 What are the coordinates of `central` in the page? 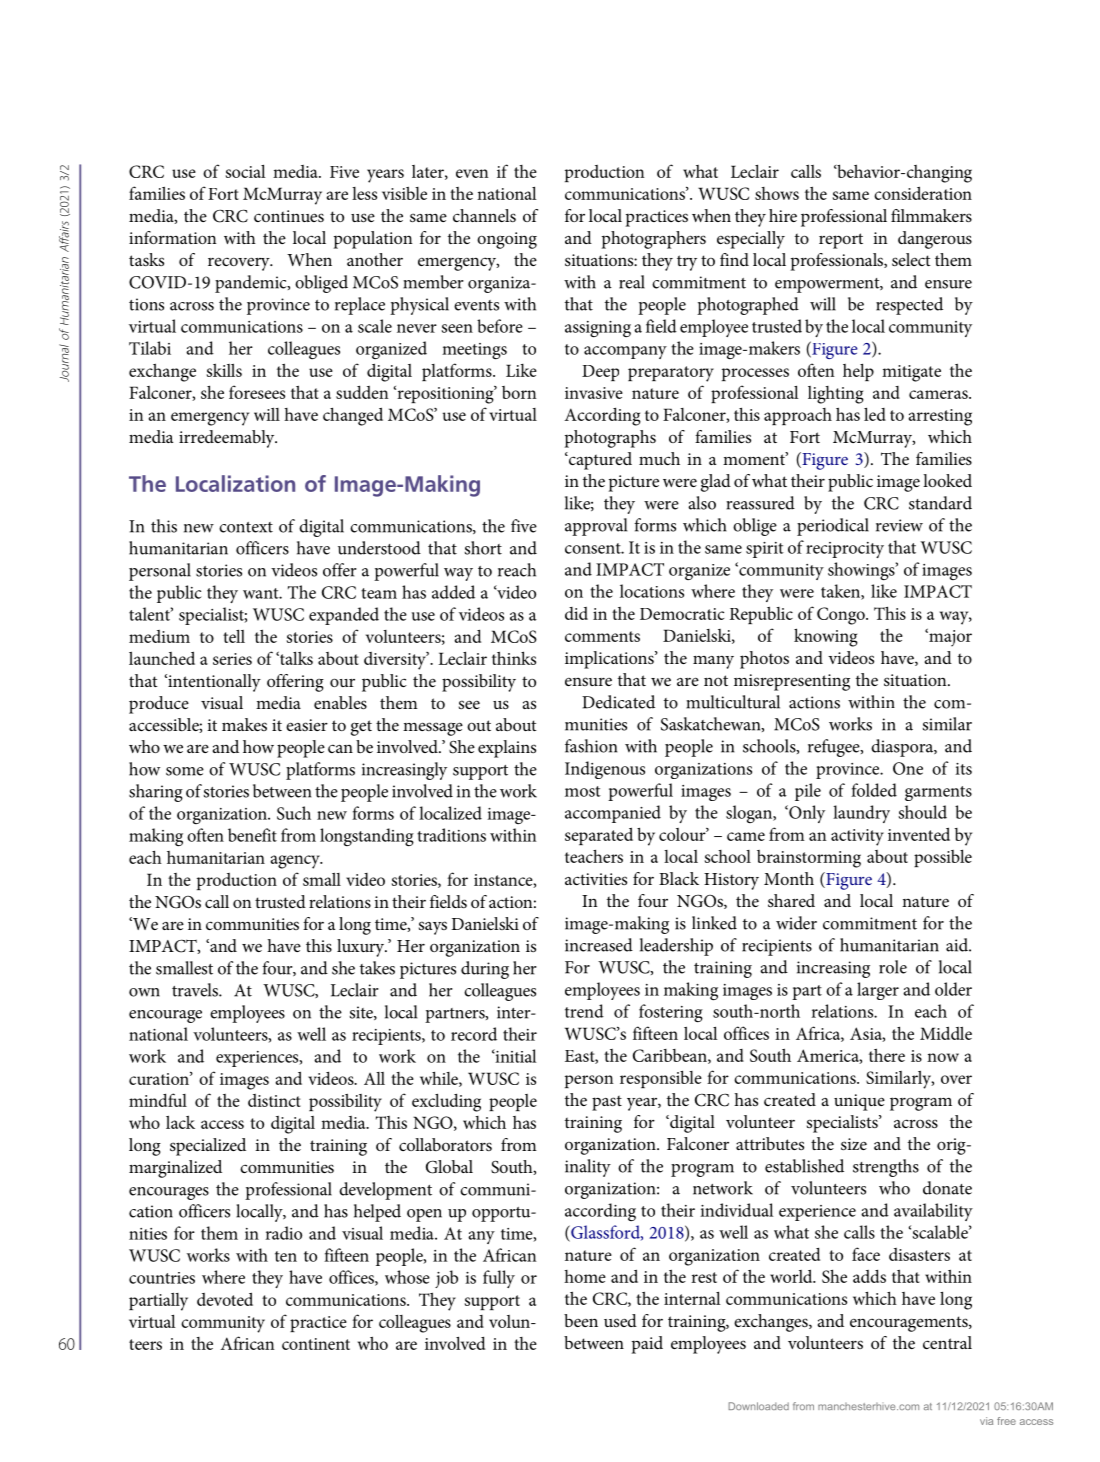 It's located at (947, 1342).
